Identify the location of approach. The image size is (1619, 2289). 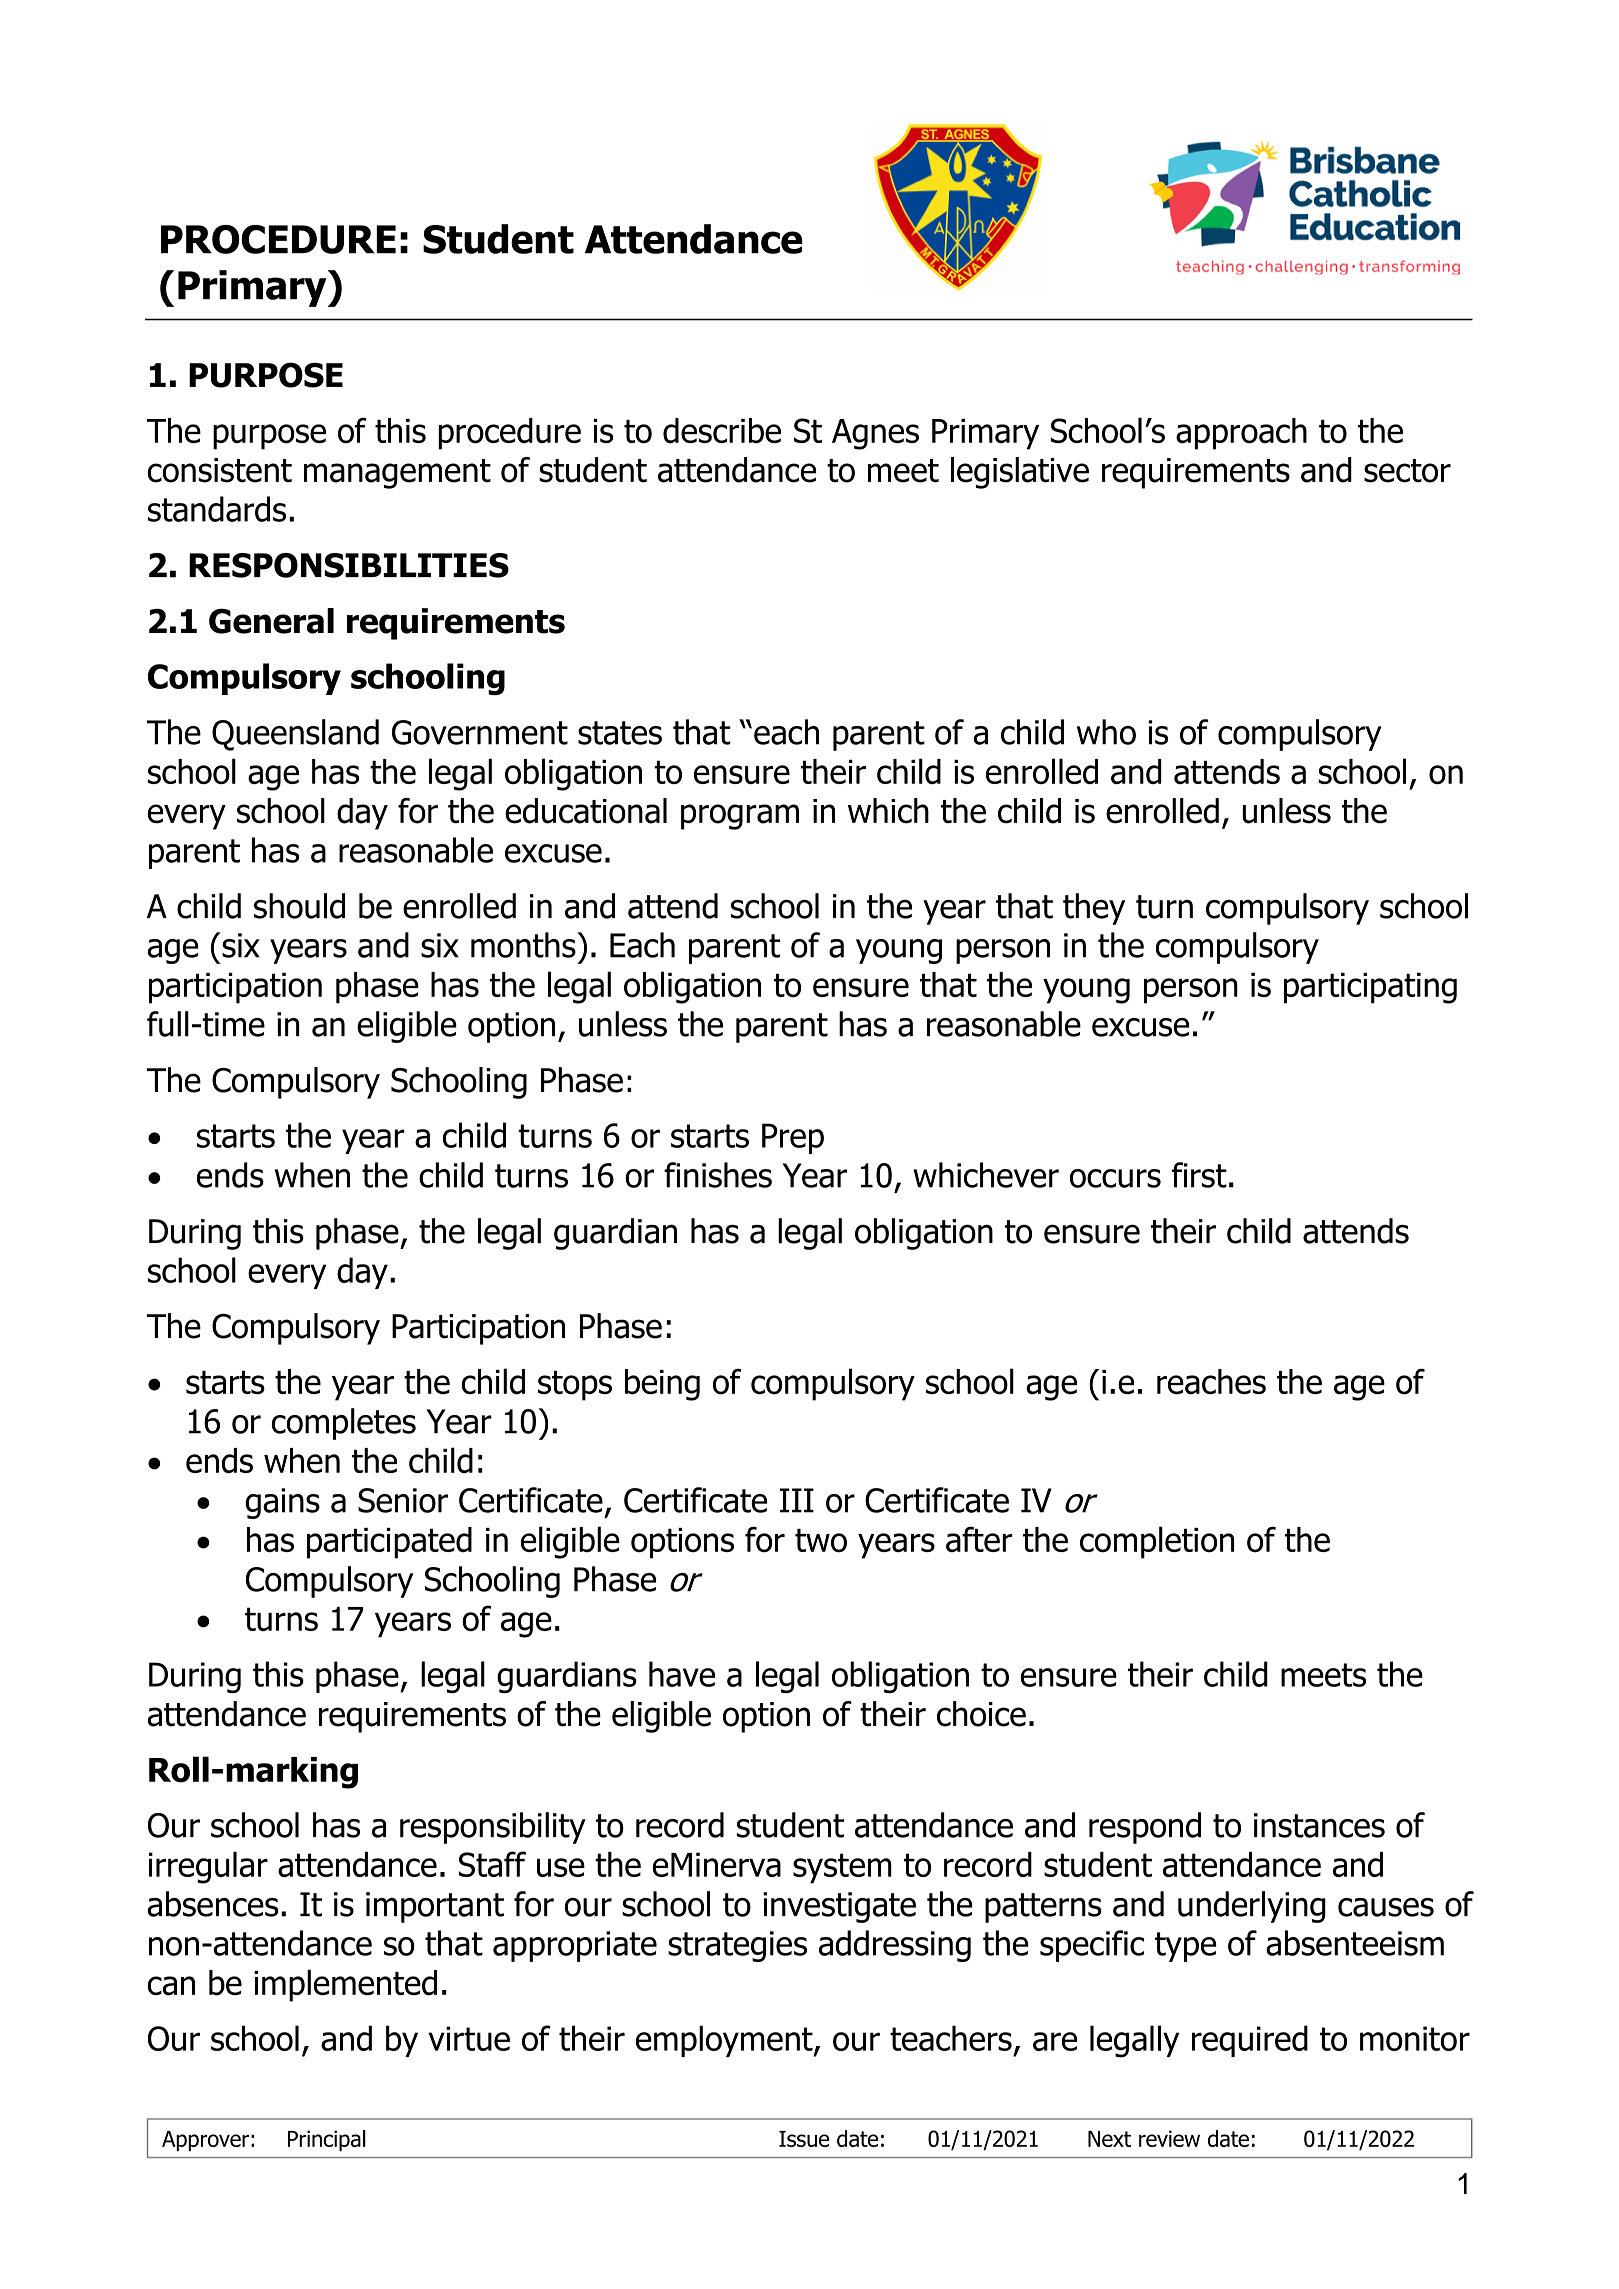
(1241, 434).
